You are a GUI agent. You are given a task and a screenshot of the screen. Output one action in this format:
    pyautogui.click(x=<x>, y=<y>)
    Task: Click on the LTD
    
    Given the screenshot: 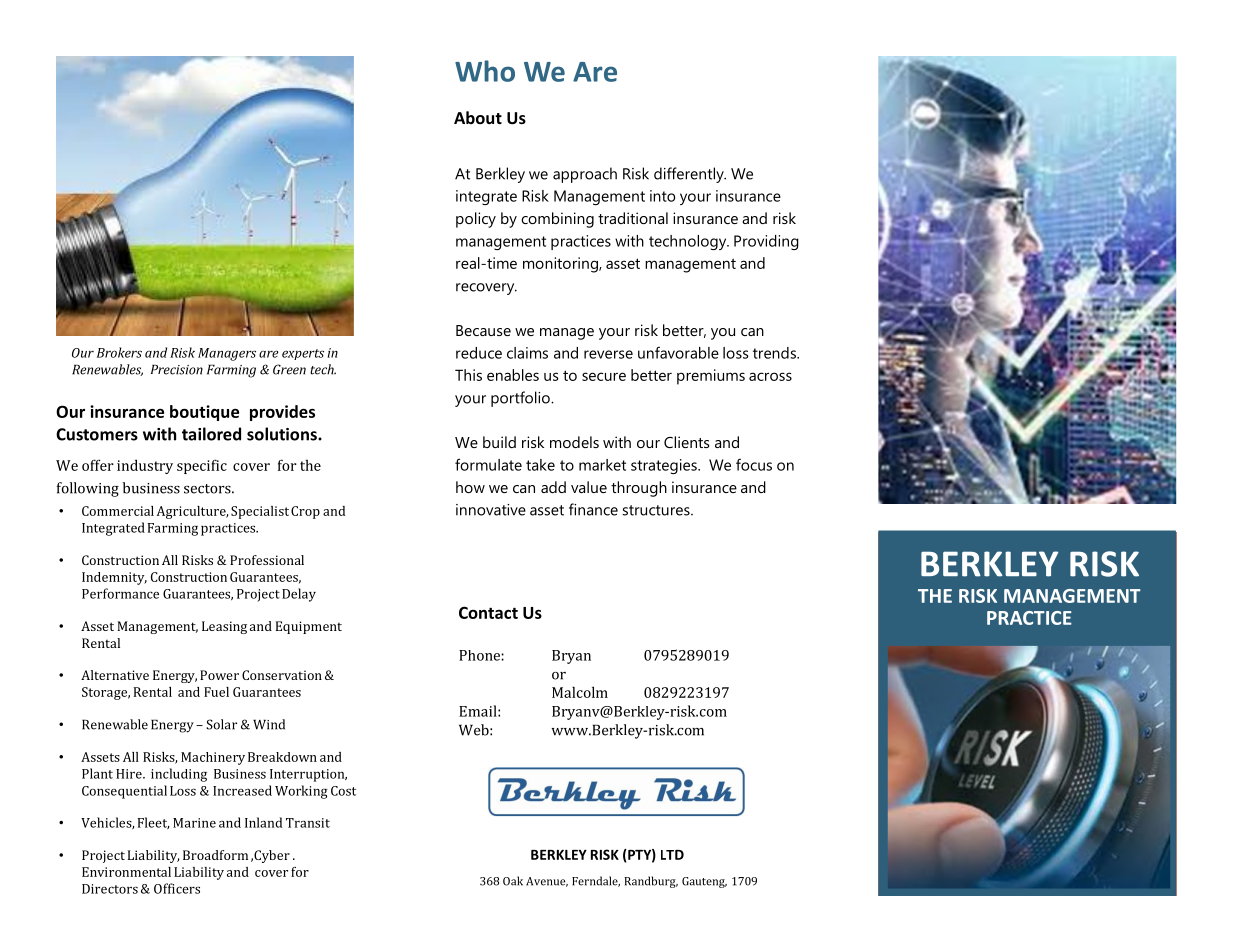 What is the action you would take?
    pyautogui.click(x=672, y=855)
